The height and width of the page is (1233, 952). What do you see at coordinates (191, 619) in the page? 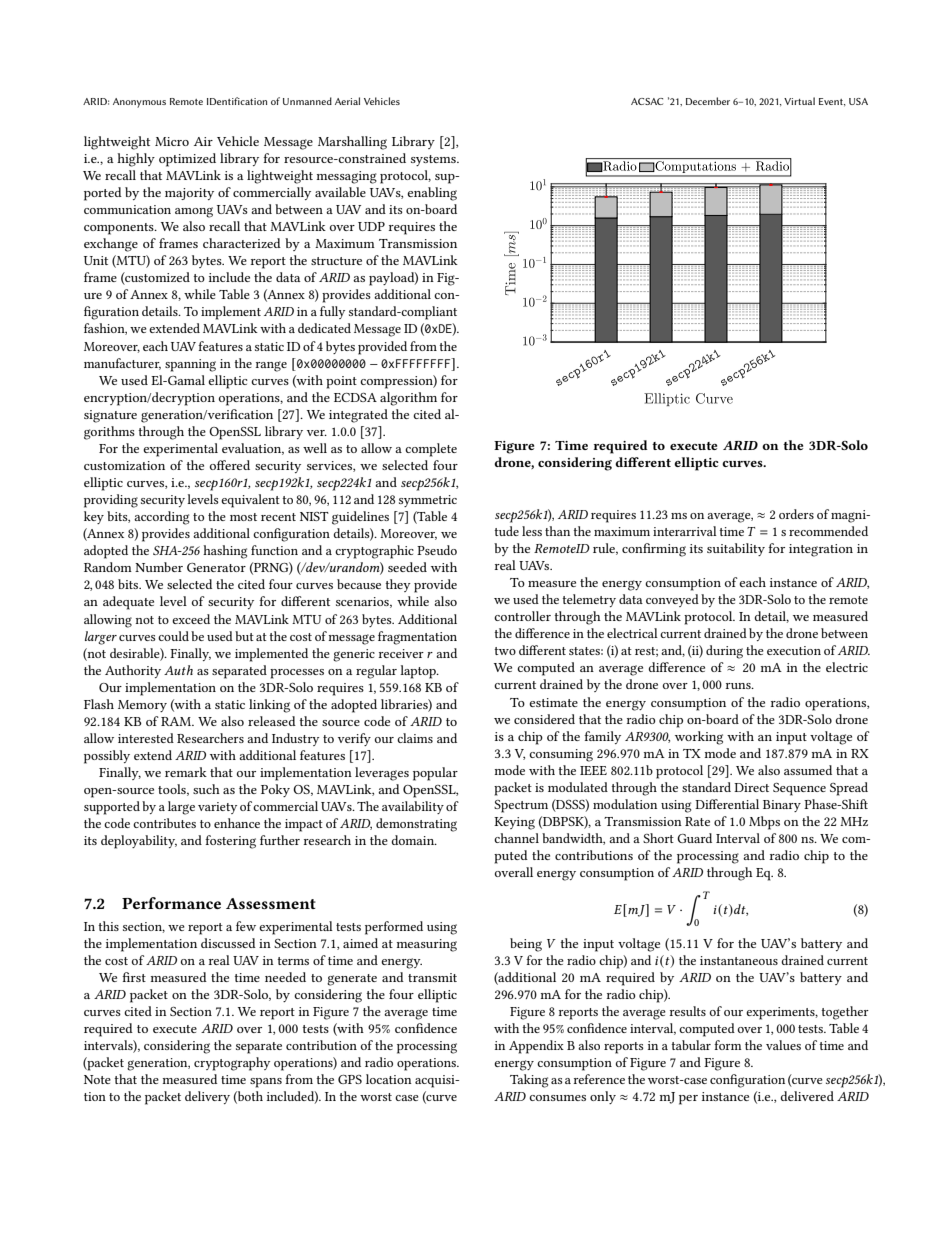
I see `exceed` at bounding box center [191, 619].
